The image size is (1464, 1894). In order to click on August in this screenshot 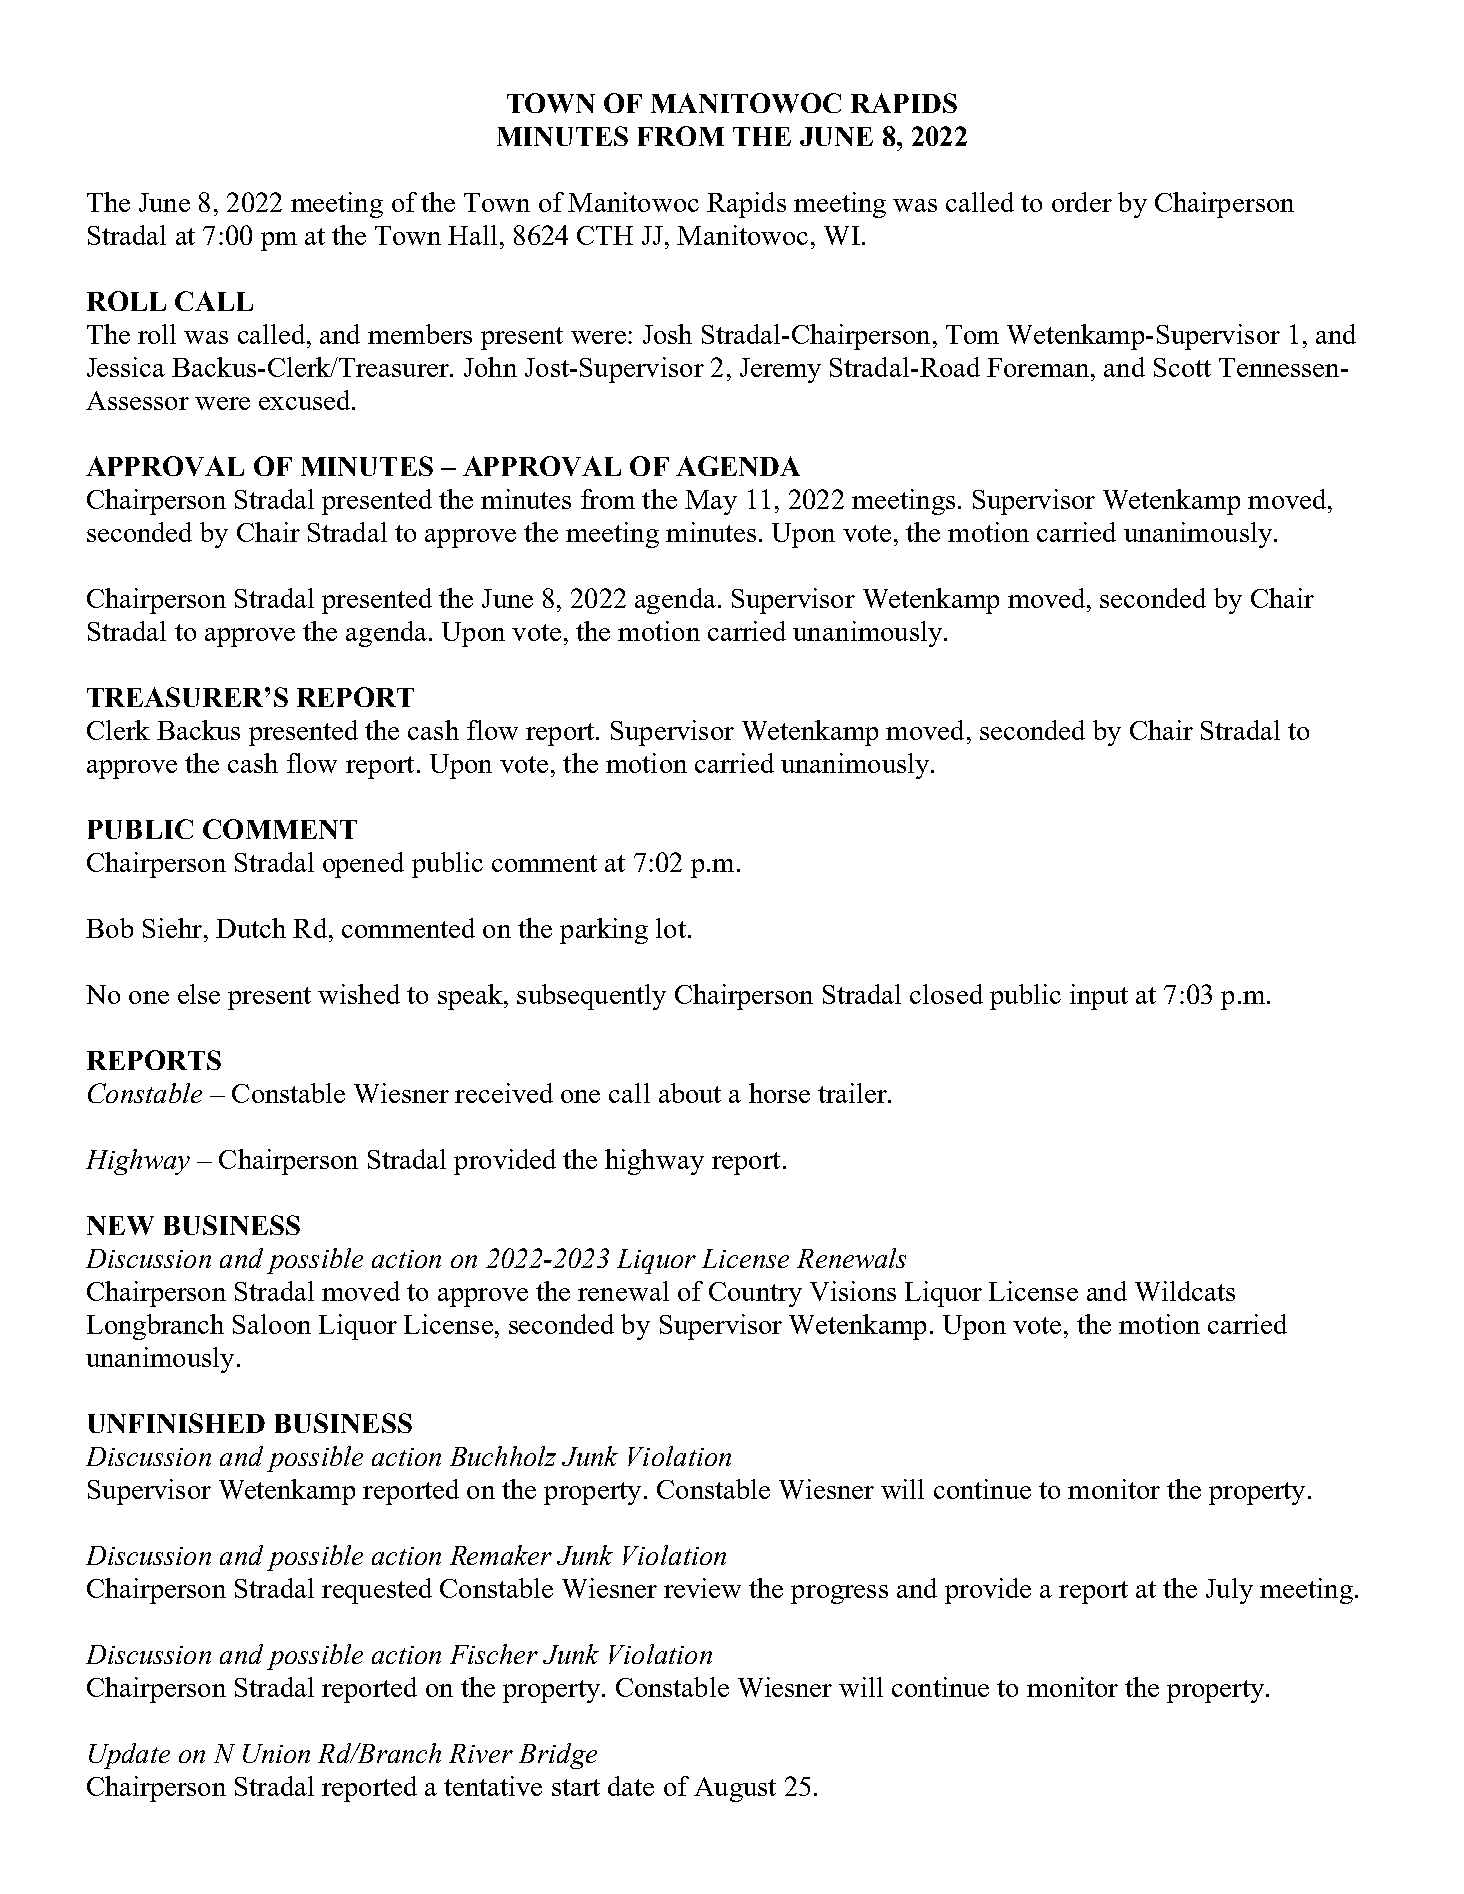, I will do `click(735, 1789)`.
